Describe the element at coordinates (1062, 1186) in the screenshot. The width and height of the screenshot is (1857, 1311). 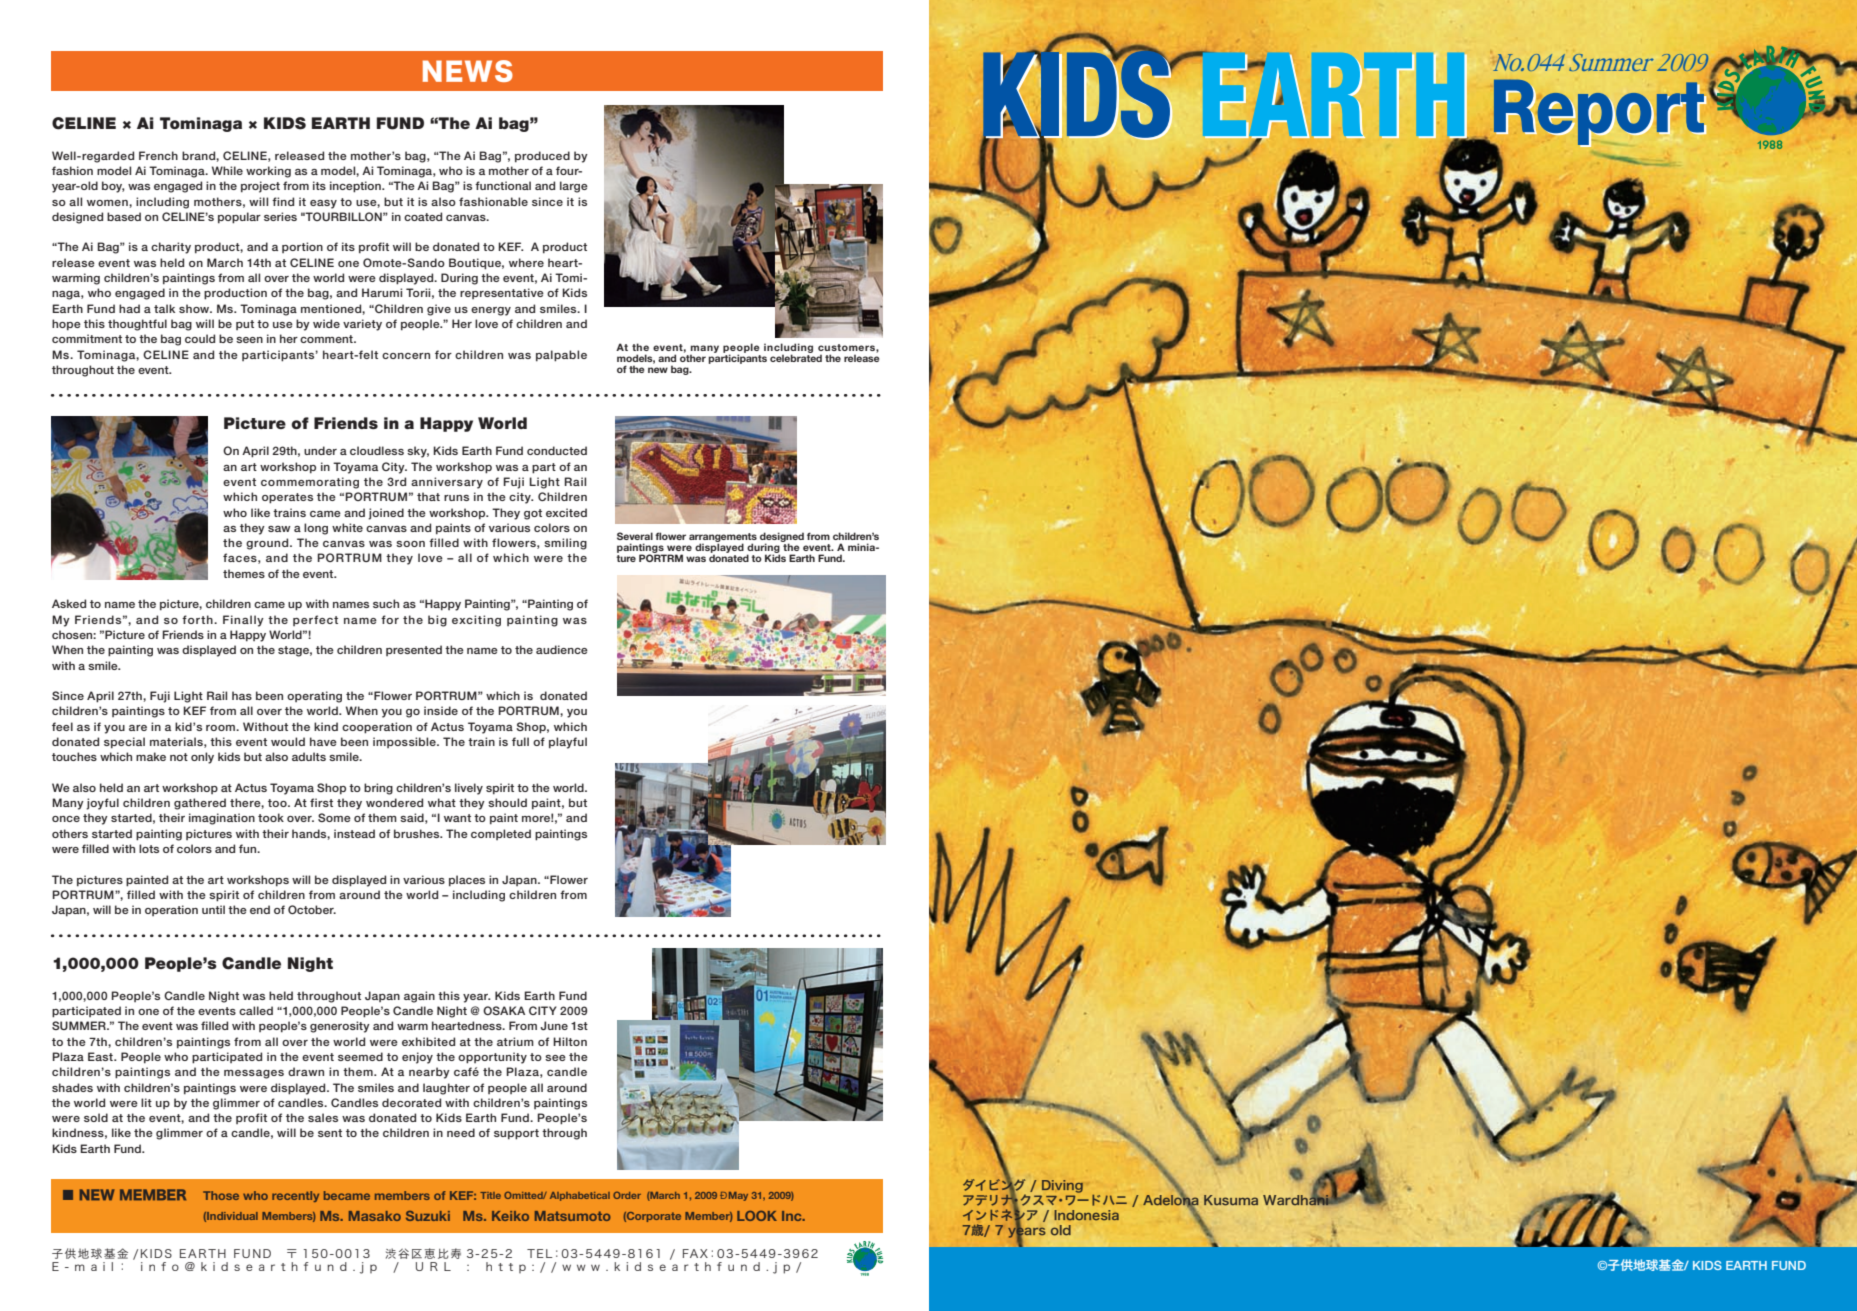
I see `Diving` at that location.
